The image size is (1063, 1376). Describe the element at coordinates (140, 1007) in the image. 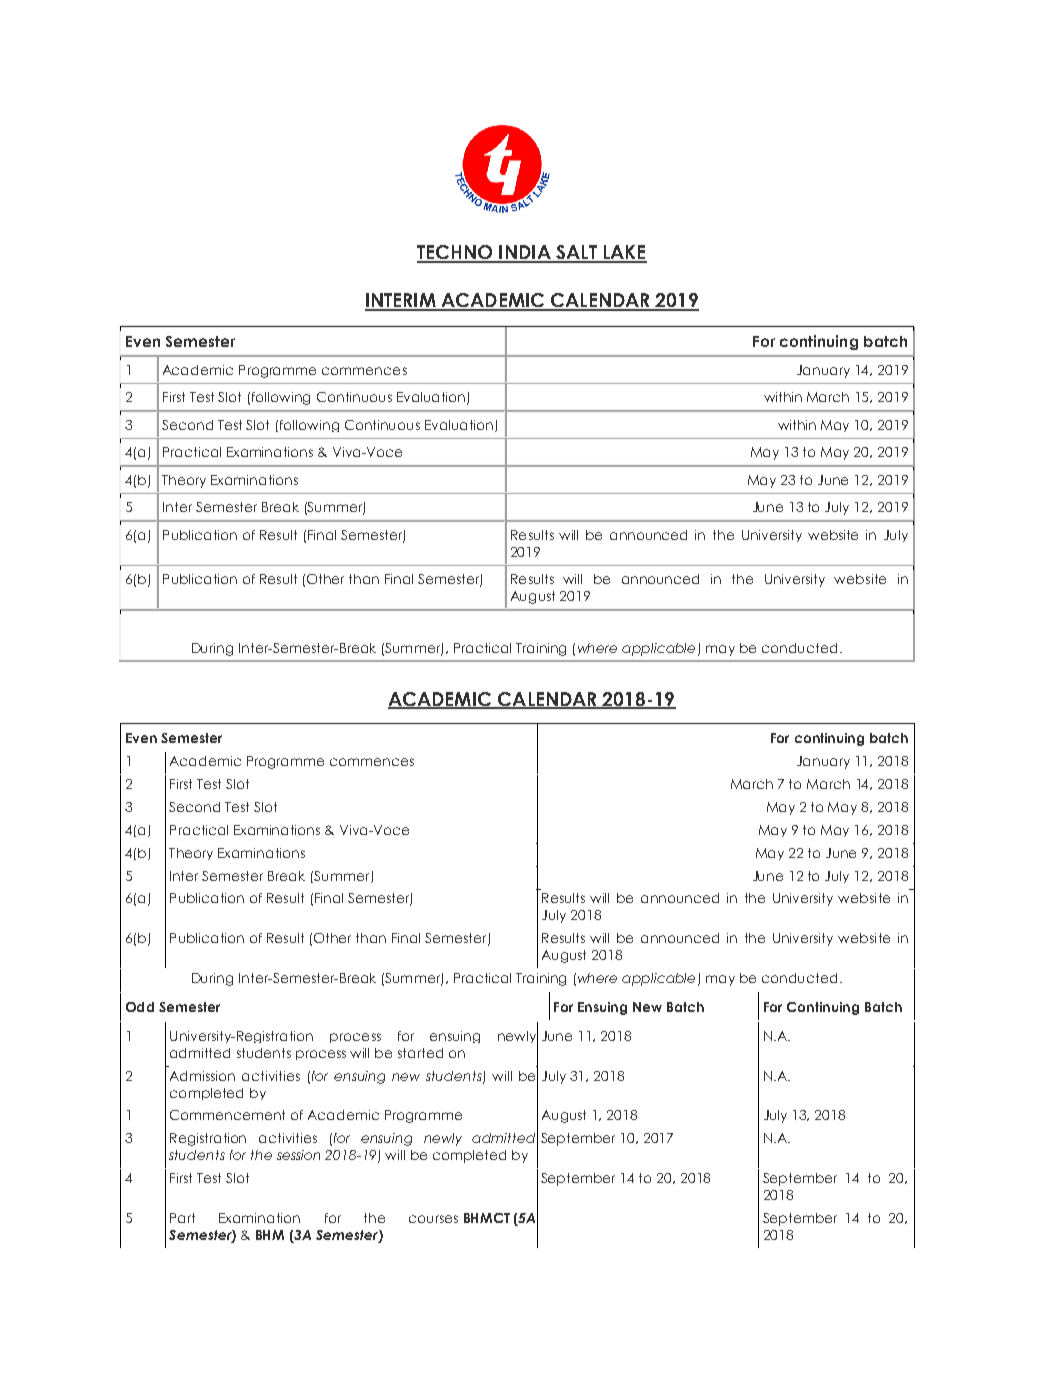

I see `Odd` at that location.
